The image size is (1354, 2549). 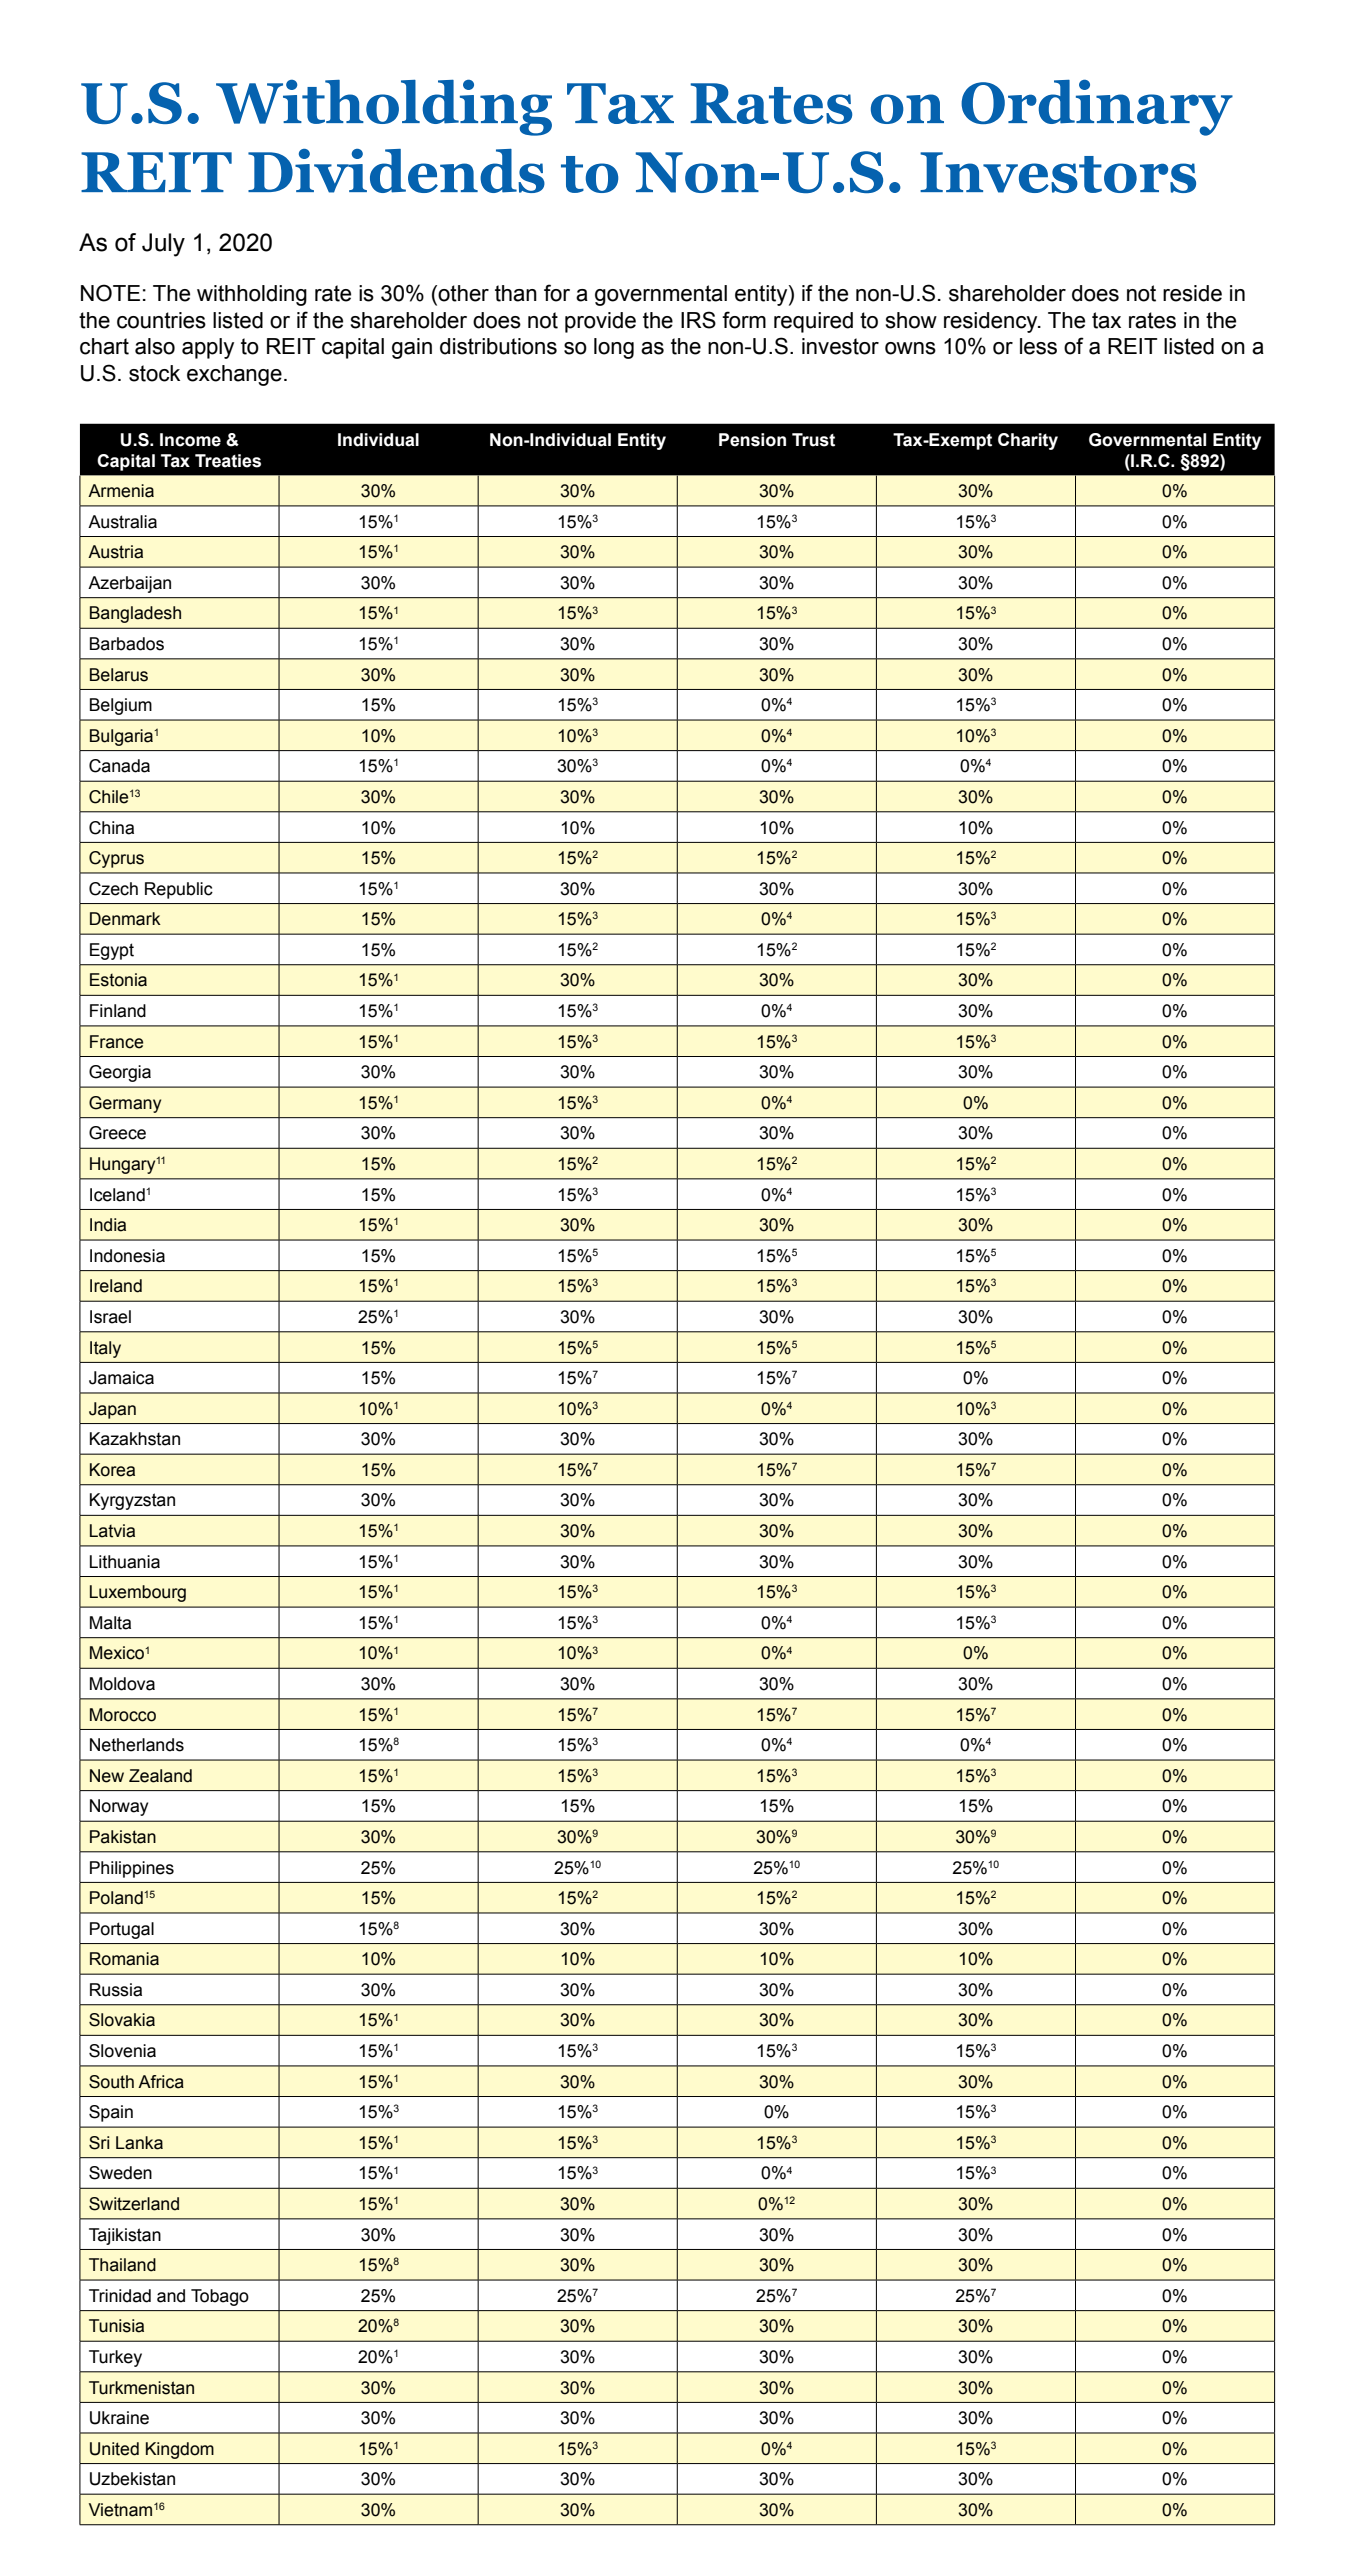 What do you see at coordinates (600, 322) in the image?
I see `provide` at bounding box center [600, 322].
